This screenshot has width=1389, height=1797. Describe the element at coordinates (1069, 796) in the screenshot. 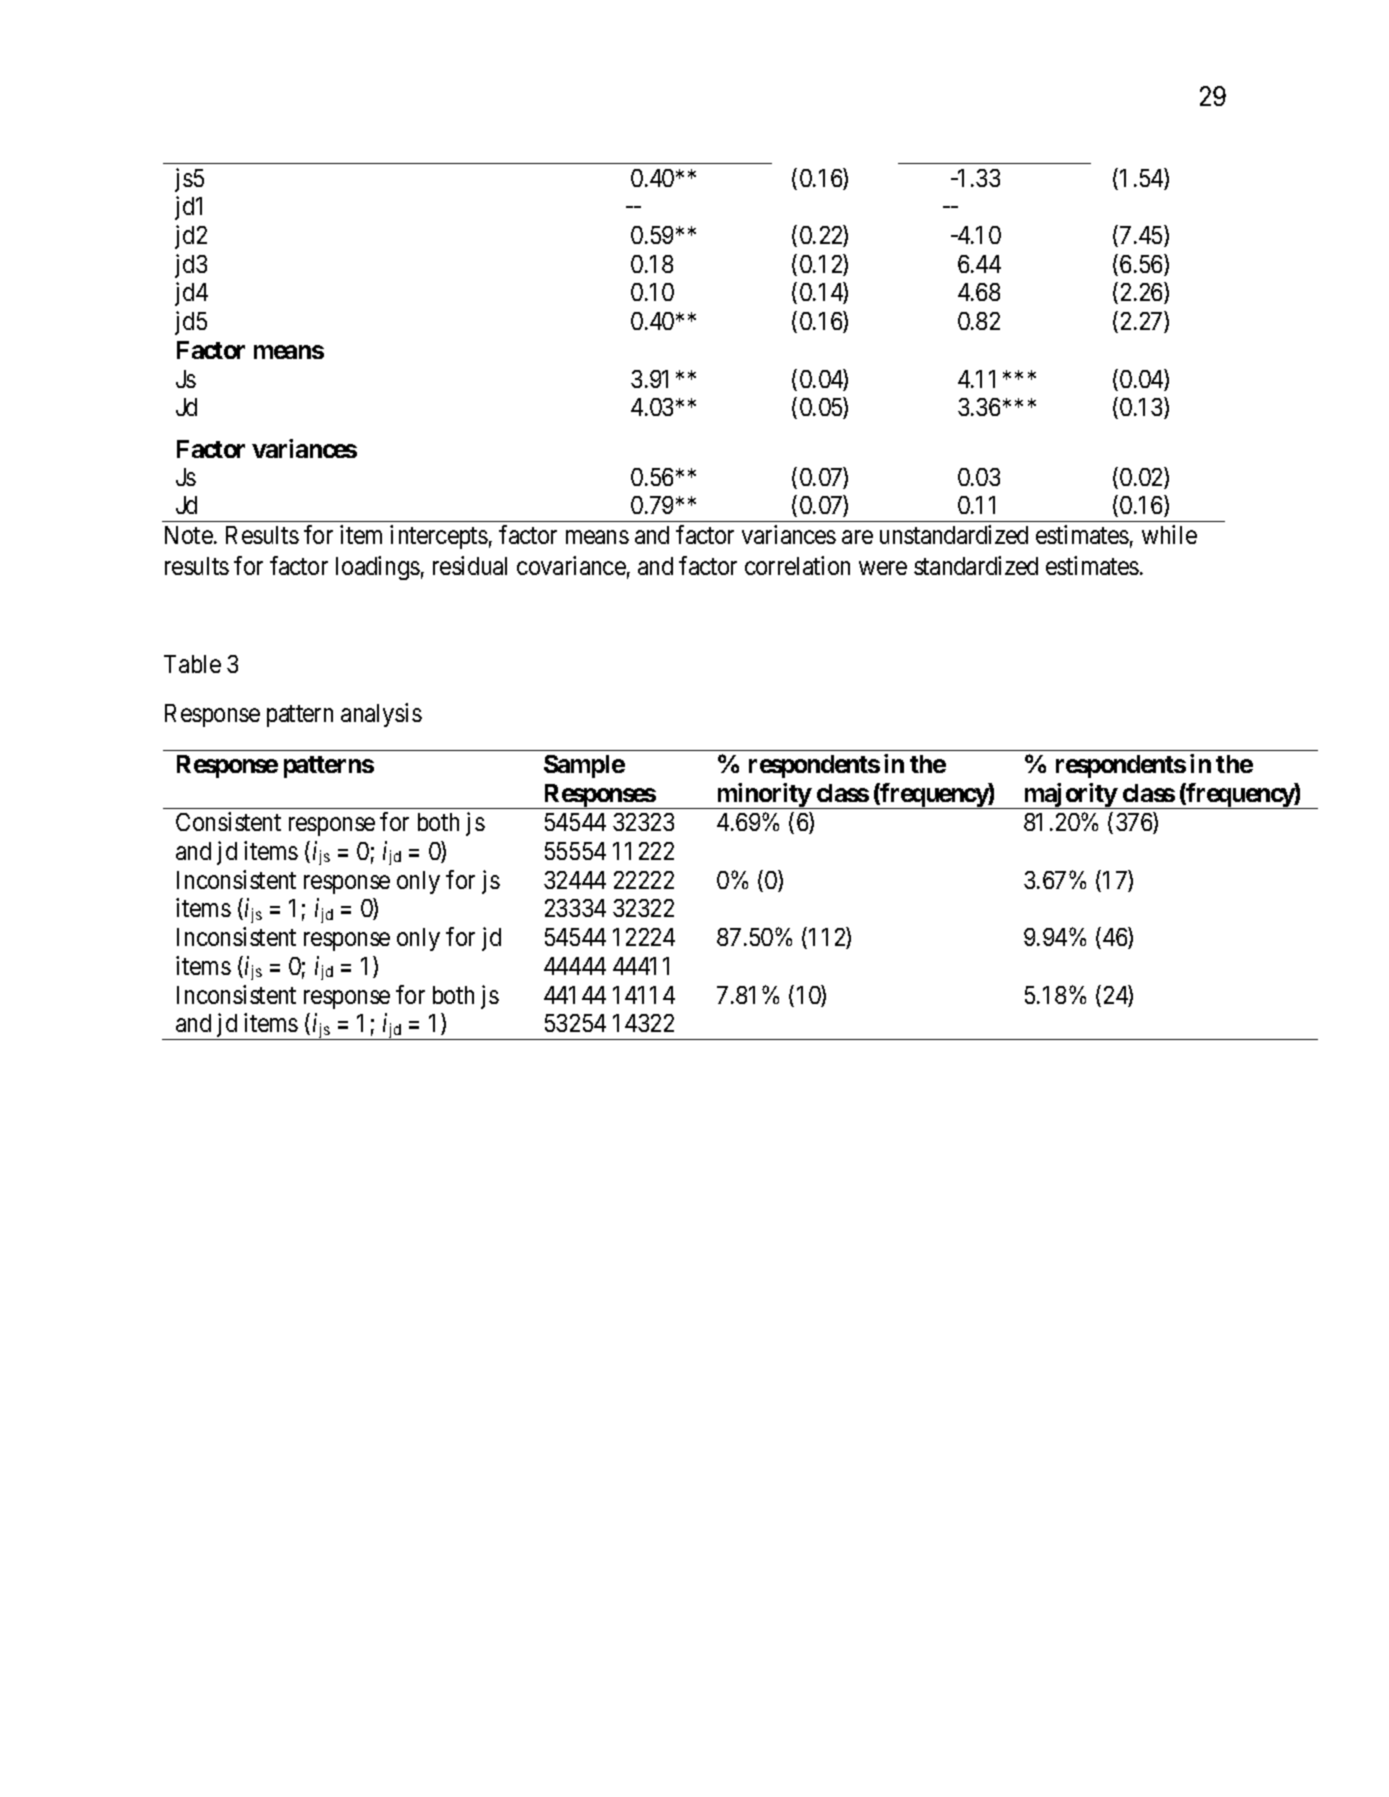

I see `majority` at that location.
